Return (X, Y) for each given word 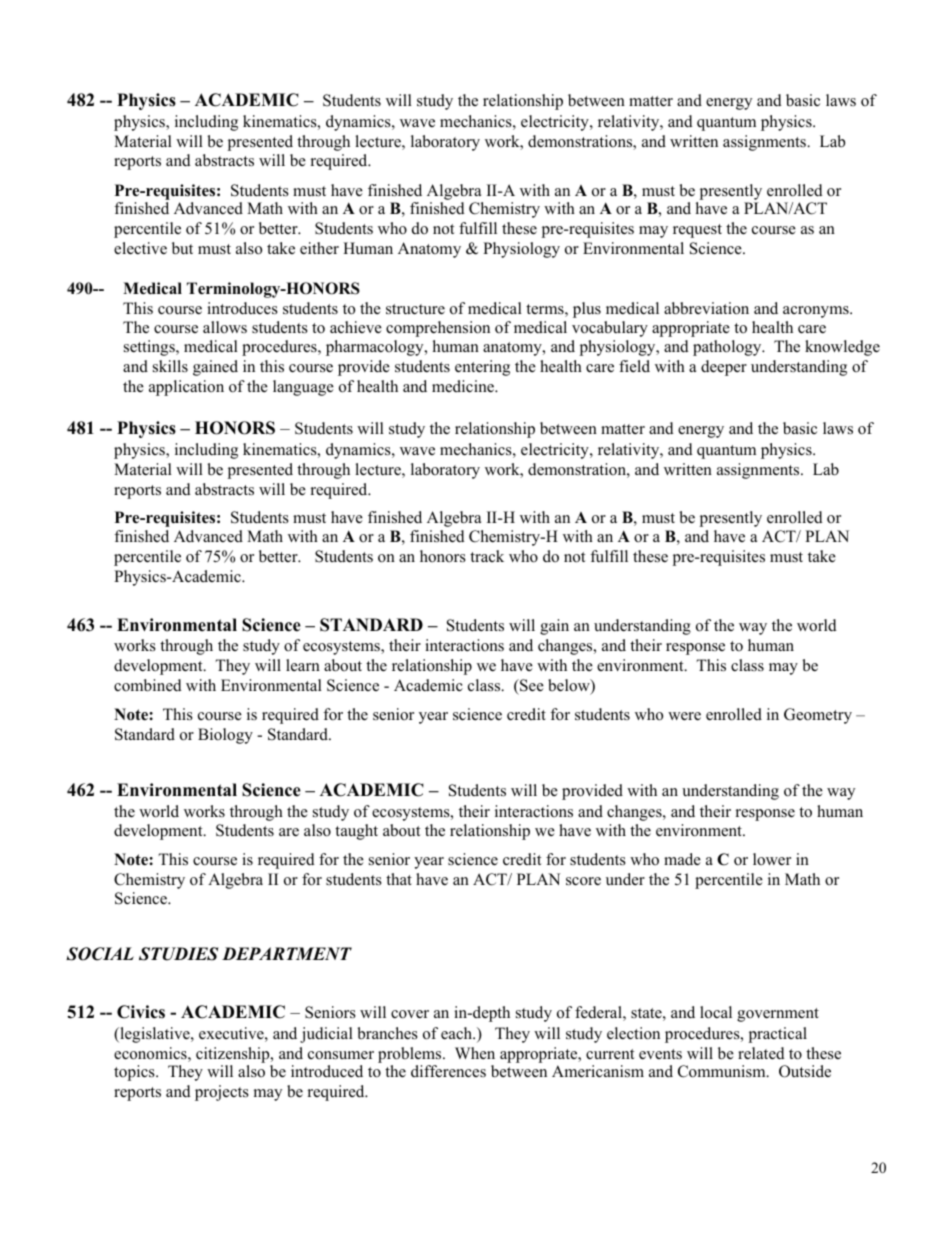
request (697, 231)
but (182, 248)
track (487, 556)
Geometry (818, 716)
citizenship (234, 1055)
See (531, 685)
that (399, 879)
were (684, 716)
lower (772, 859)
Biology (225, 736)
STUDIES (179, 954)
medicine (464, 386)
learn (303, 665)
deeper (724, 368)
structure (415, 309)
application (186, 388)
